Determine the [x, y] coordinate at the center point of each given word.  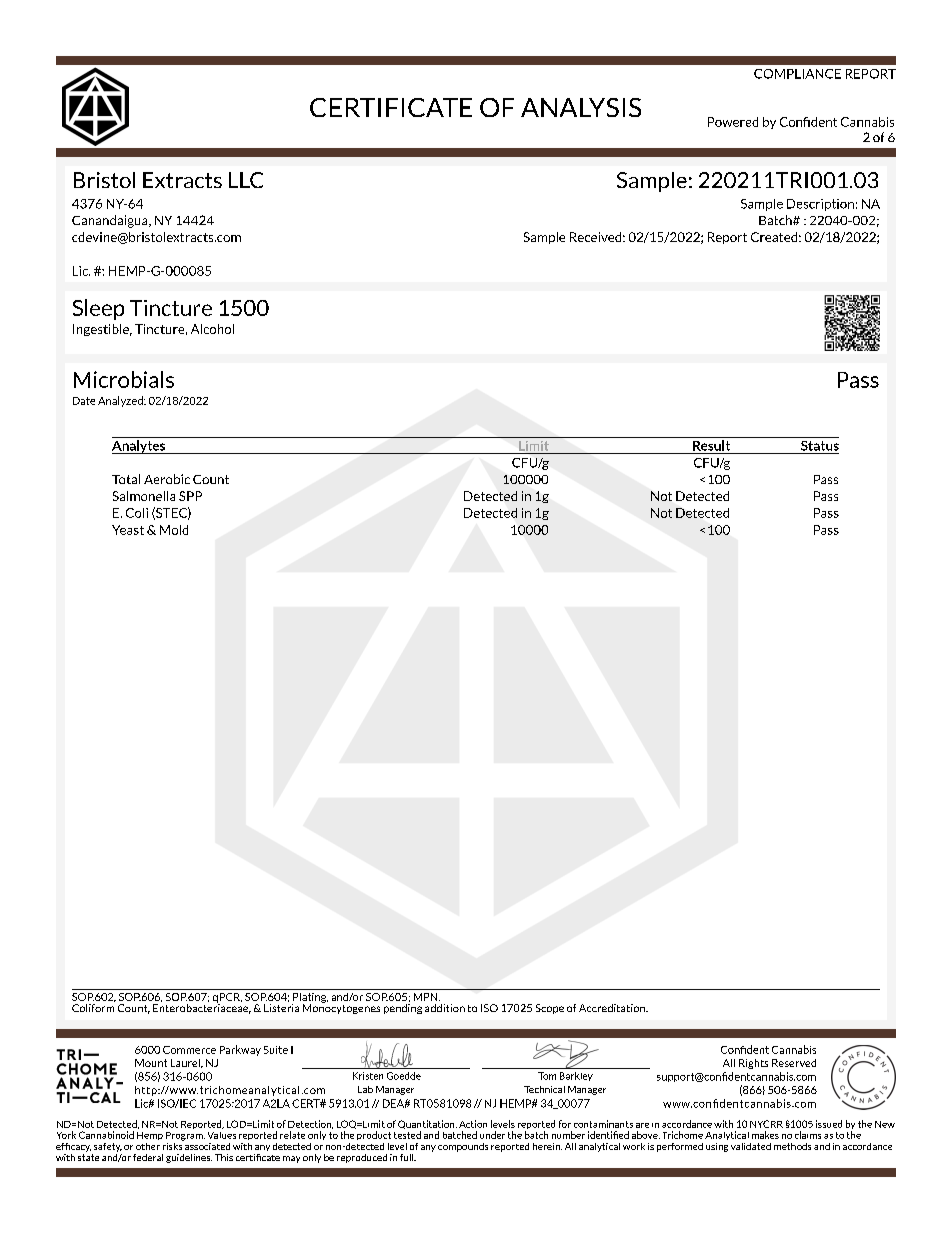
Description [820, 205]
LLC [246, 180]
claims [808, 1135]
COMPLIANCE [797, 74]
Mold [174, 530]
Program [185, 1136]
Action [473, 1124]
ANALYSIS [581, 107]
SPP [190, 496]
